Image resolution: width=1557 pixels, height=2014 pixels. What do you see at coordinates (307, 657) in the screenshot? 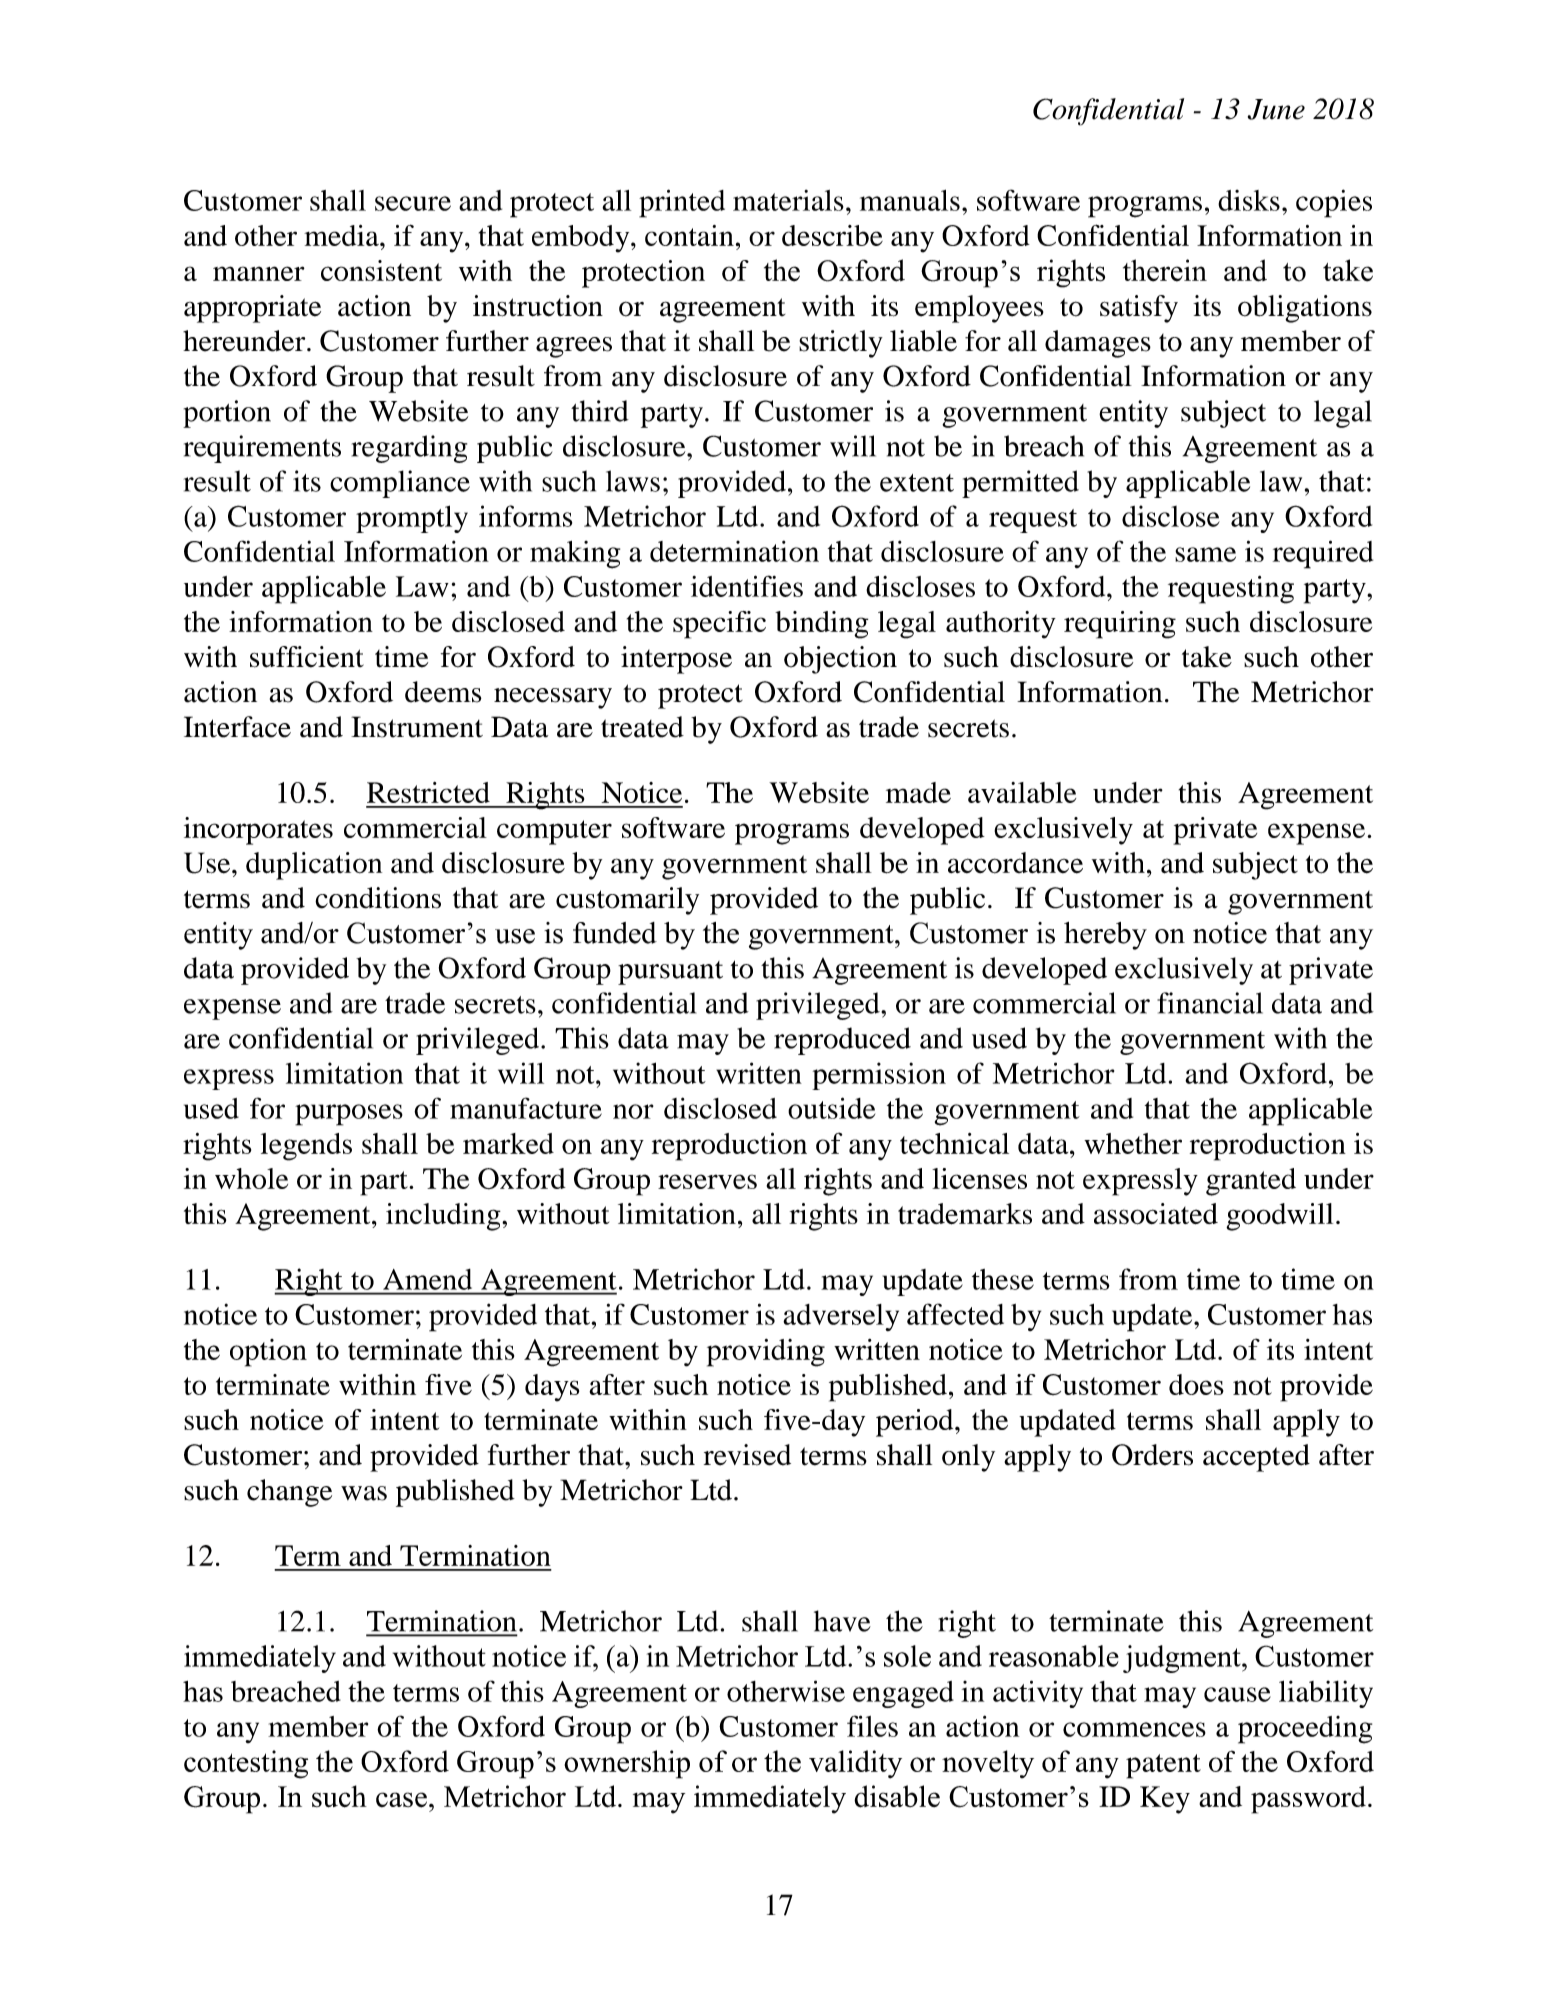
I see `sufficient` at bounding box center [307, 657].
